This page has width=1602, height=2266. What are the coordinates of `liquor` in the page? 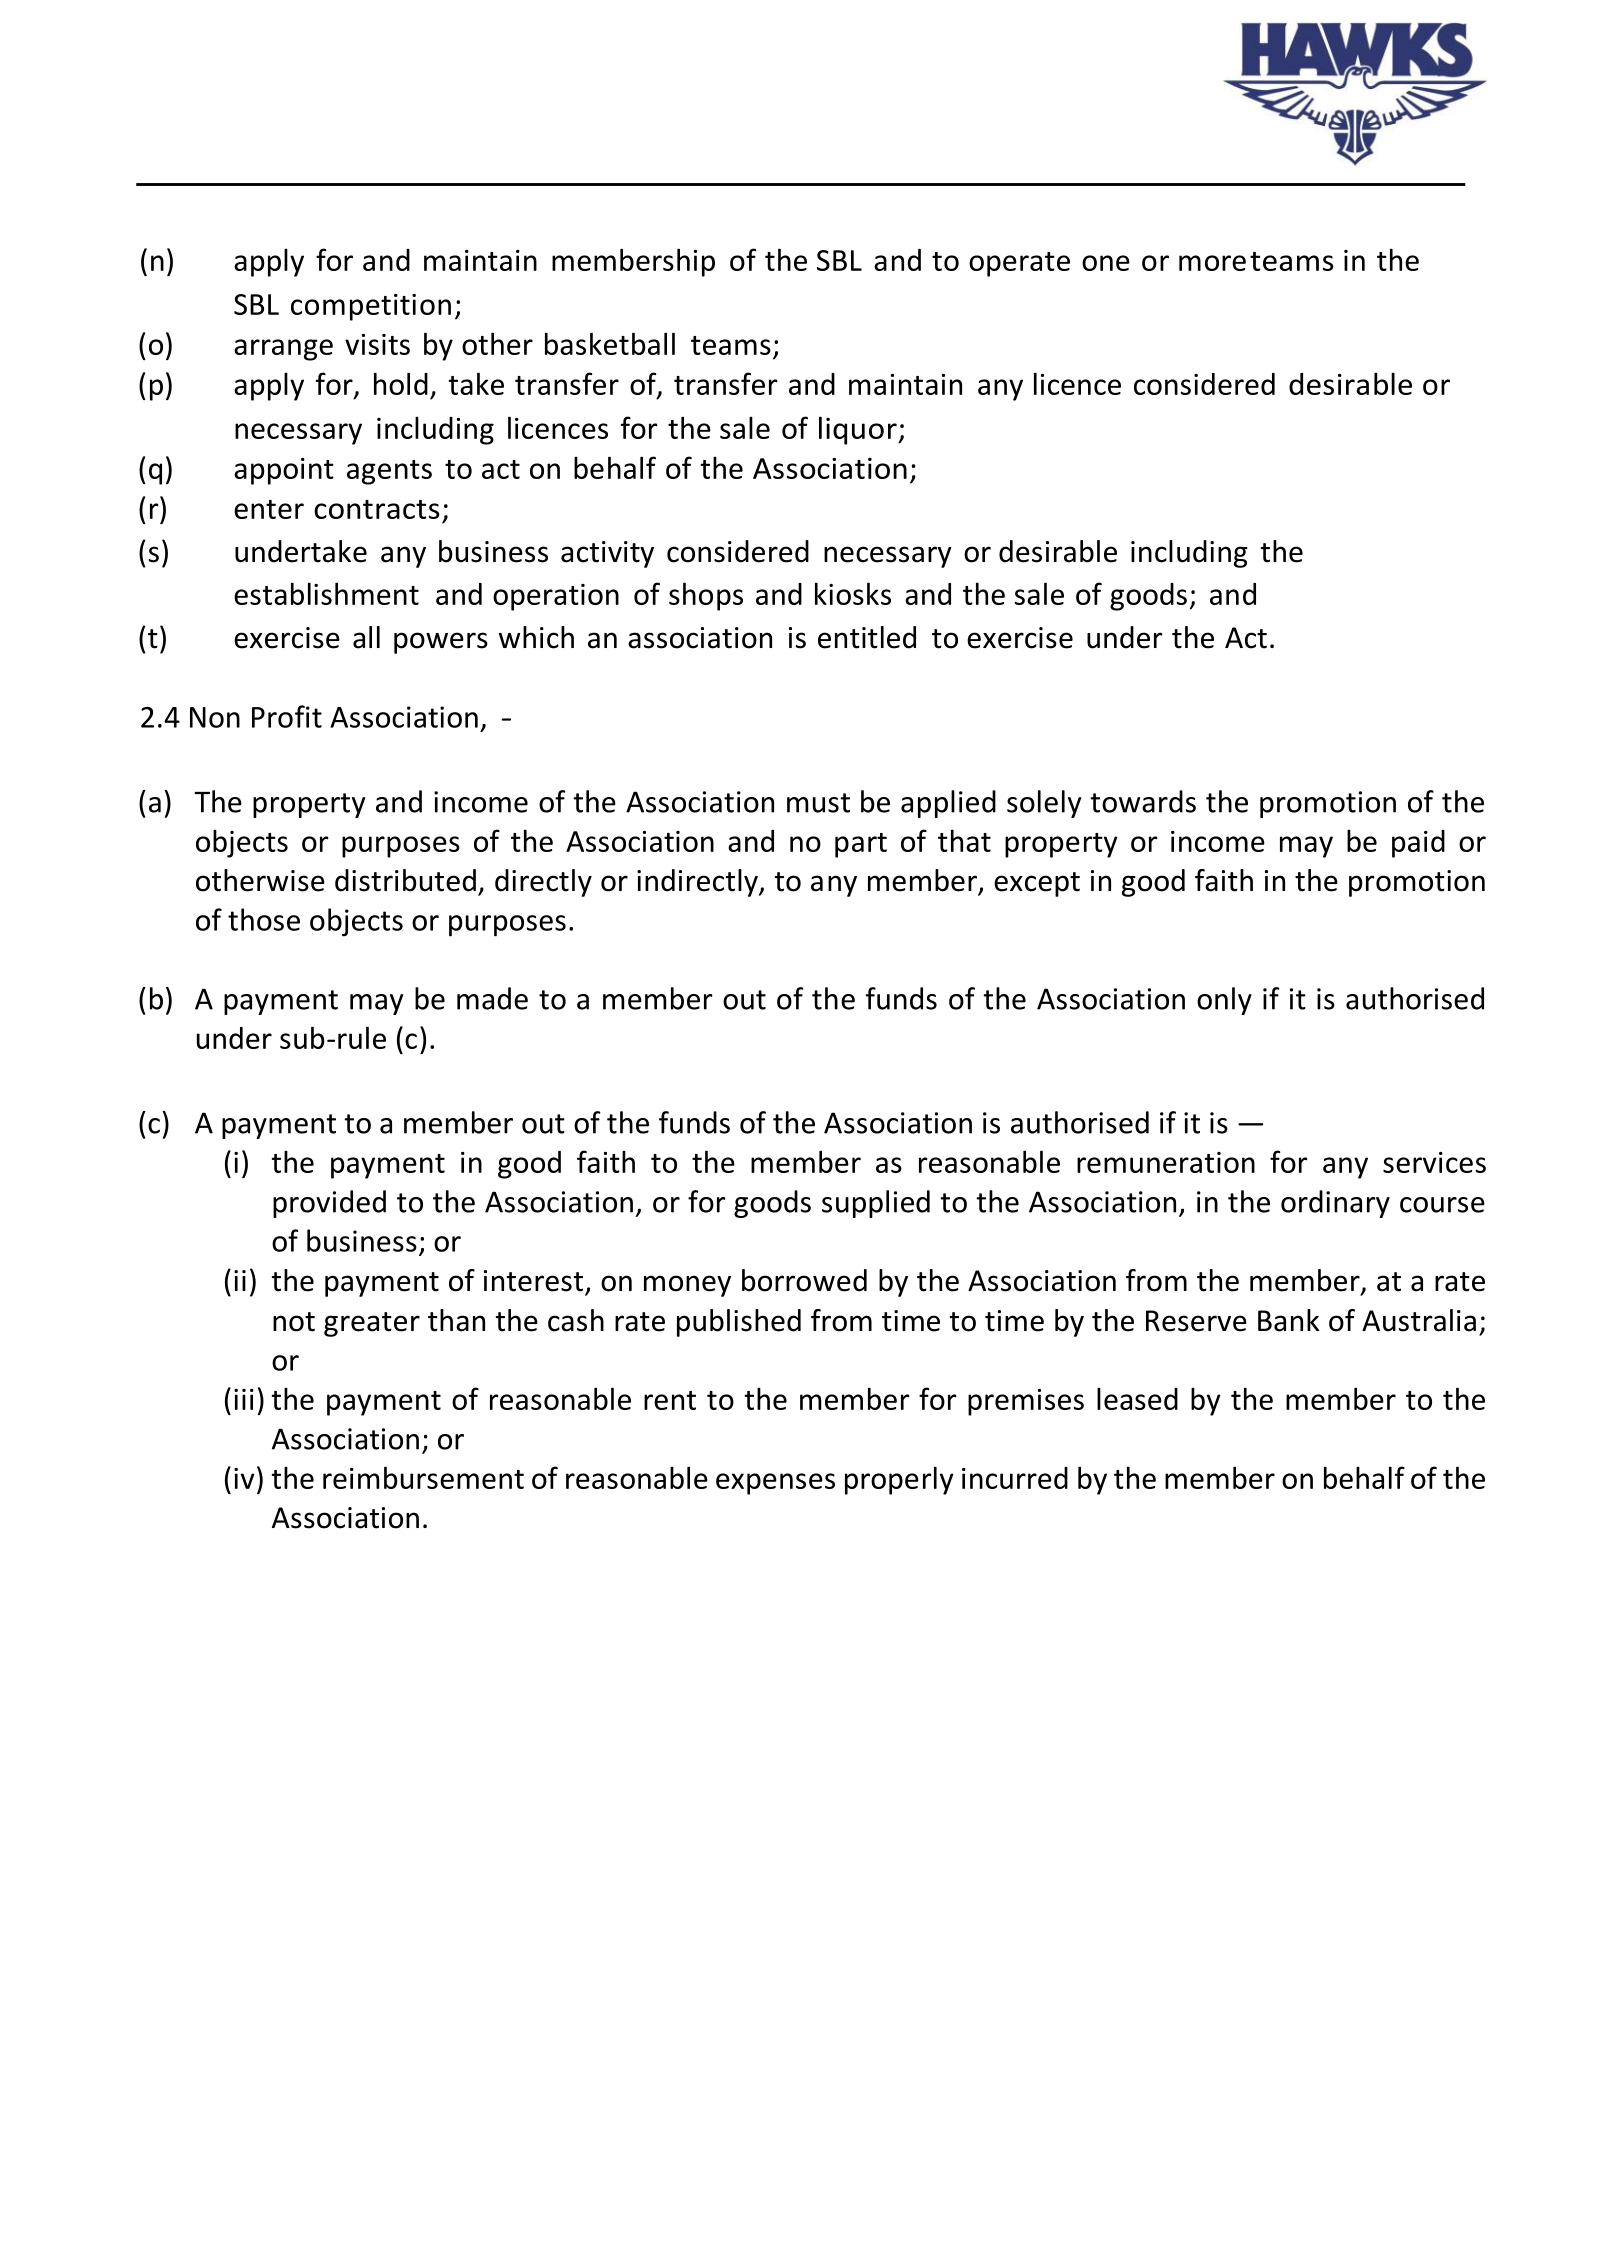 It's located at (859, 430).
